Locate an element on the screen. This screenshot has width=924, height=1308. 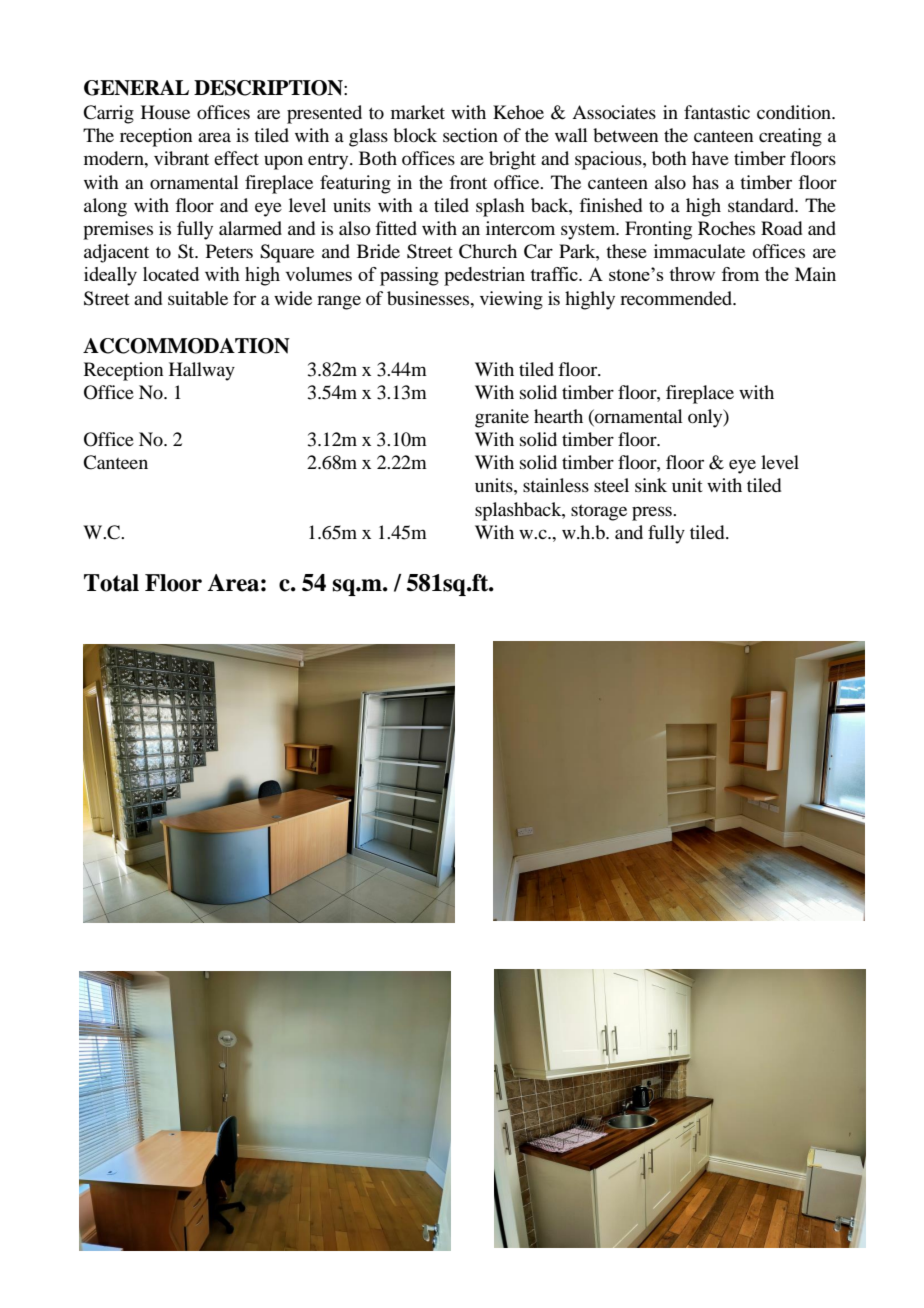
House is located at coordinates (165, 112).
